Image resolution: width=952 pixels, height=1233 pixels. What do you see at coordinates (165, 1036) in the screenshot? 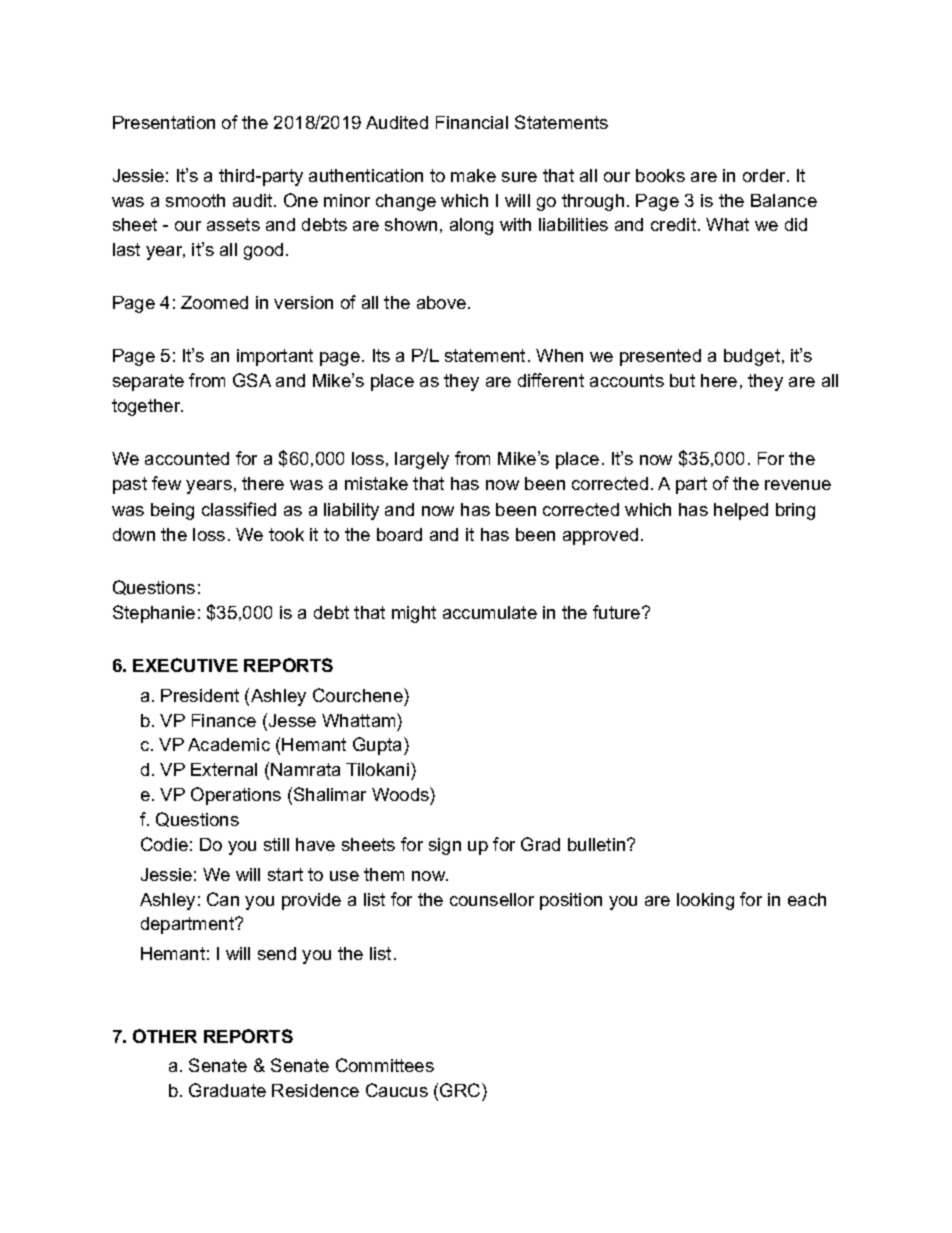
I see `OTHER` at bounding box center [165, 1036].
